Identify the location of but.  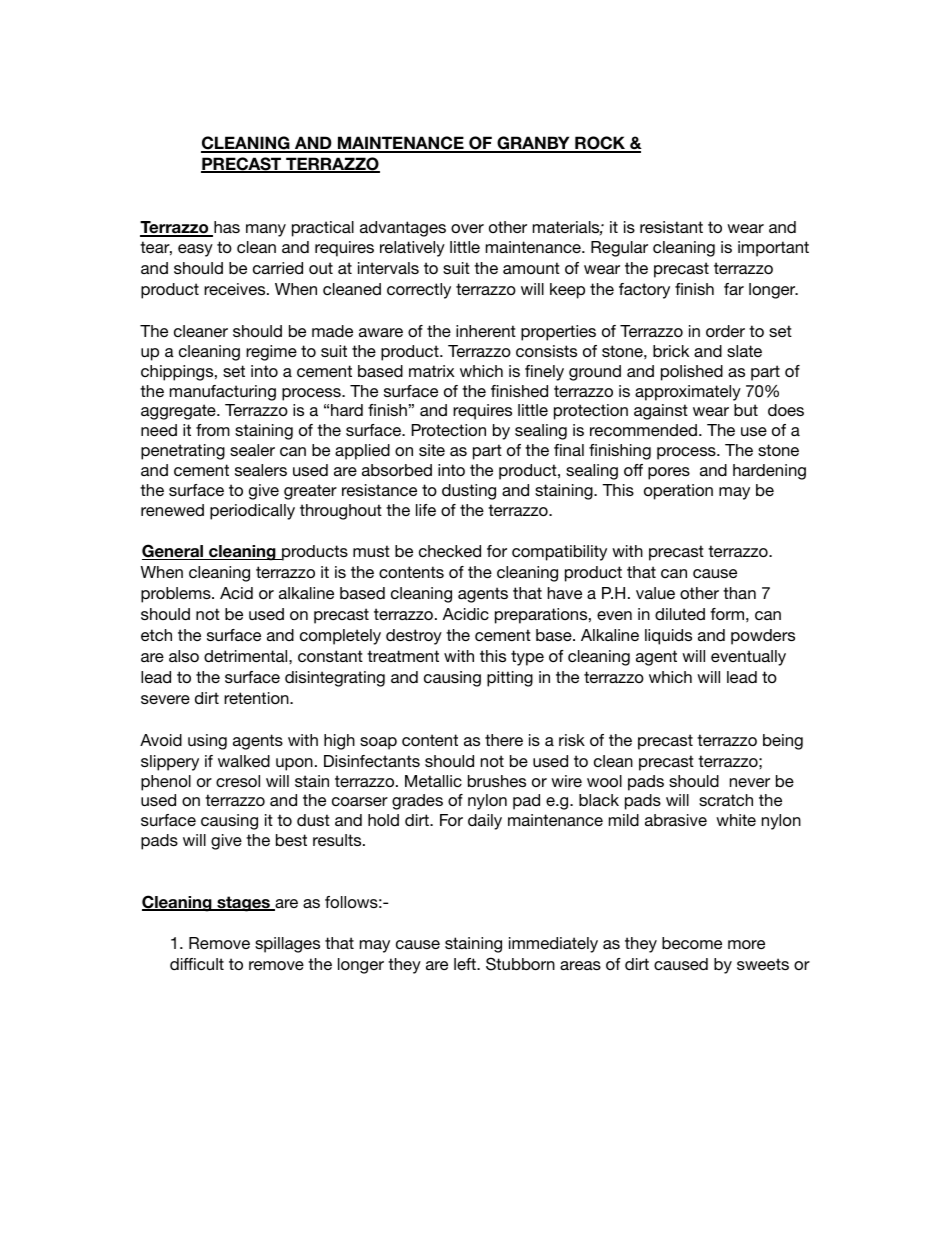
(746, 410).
